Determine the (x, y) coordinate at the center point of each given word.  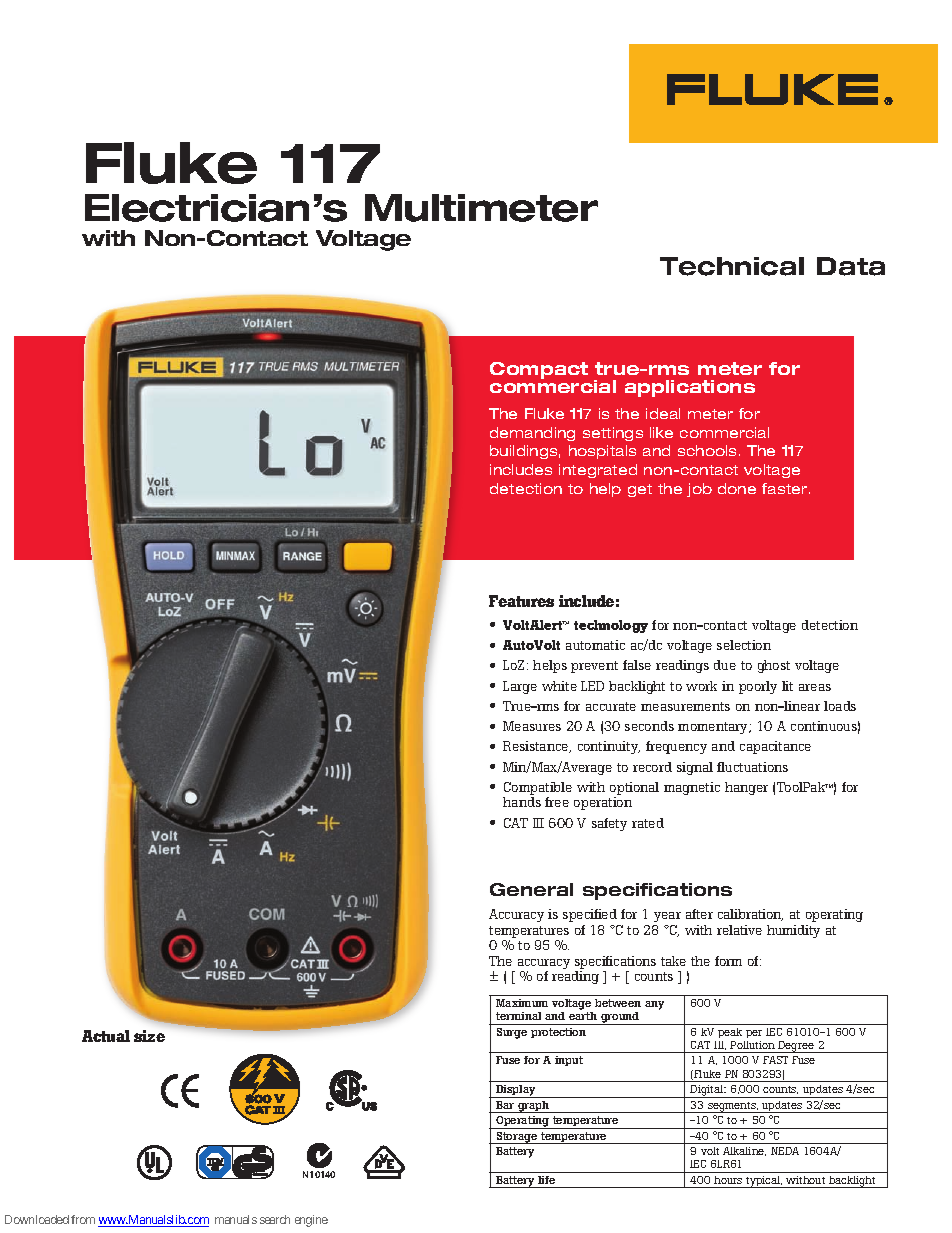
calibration (750, 915)
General (531, 889)
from (83, 1219)
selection (744, 645)
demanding (532, 434)
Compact (539, 370)
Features (521, 601)
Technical (732, 266)
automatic (595, 645)
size (149, 1036)
